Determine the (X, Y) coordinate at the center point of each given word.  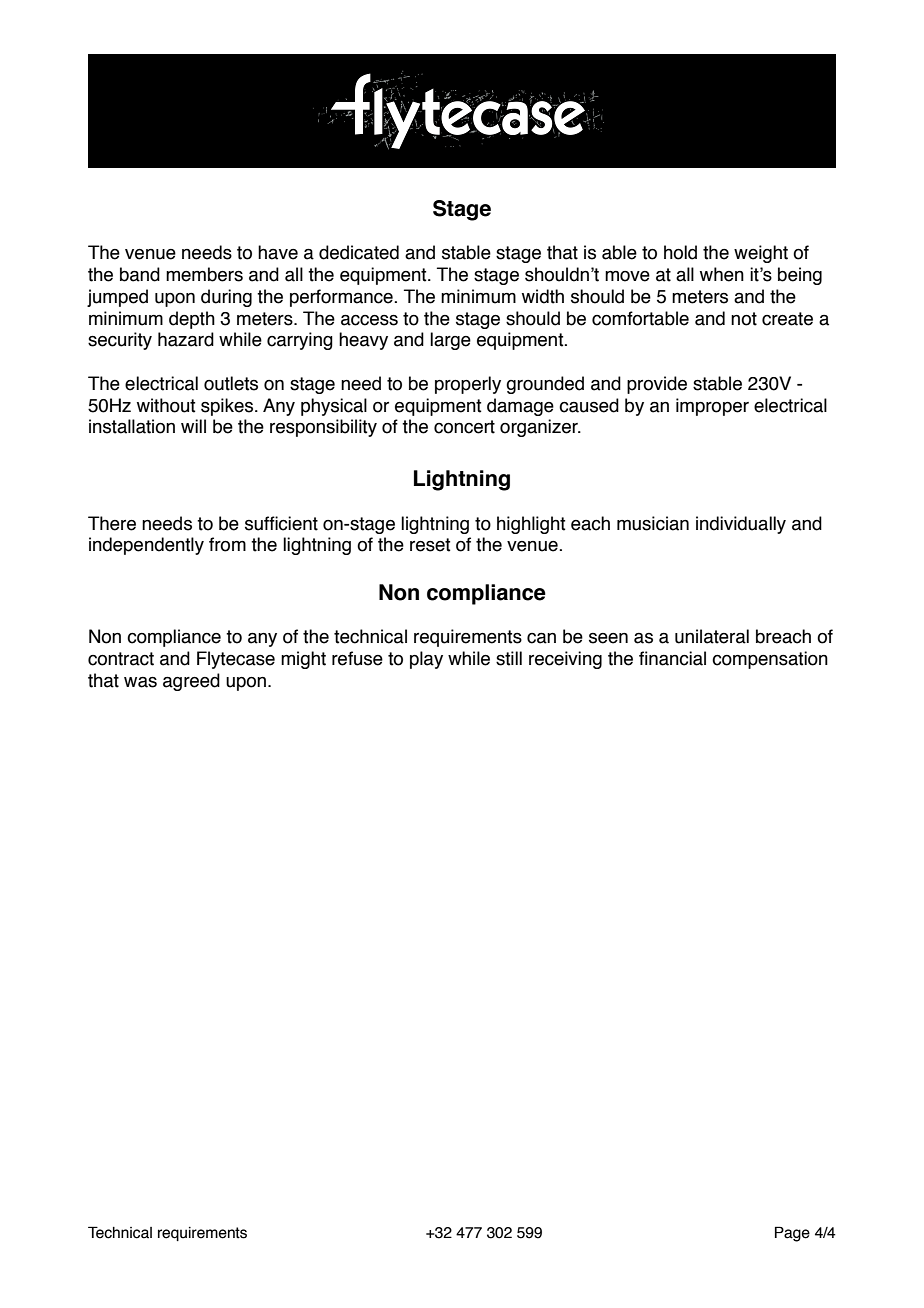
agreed (191, 682)
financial (672, 658)
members (204, 274)
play (426, 660)
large (450, 341)
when (722, 274)
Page (792, 1234)
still (509, 658)
